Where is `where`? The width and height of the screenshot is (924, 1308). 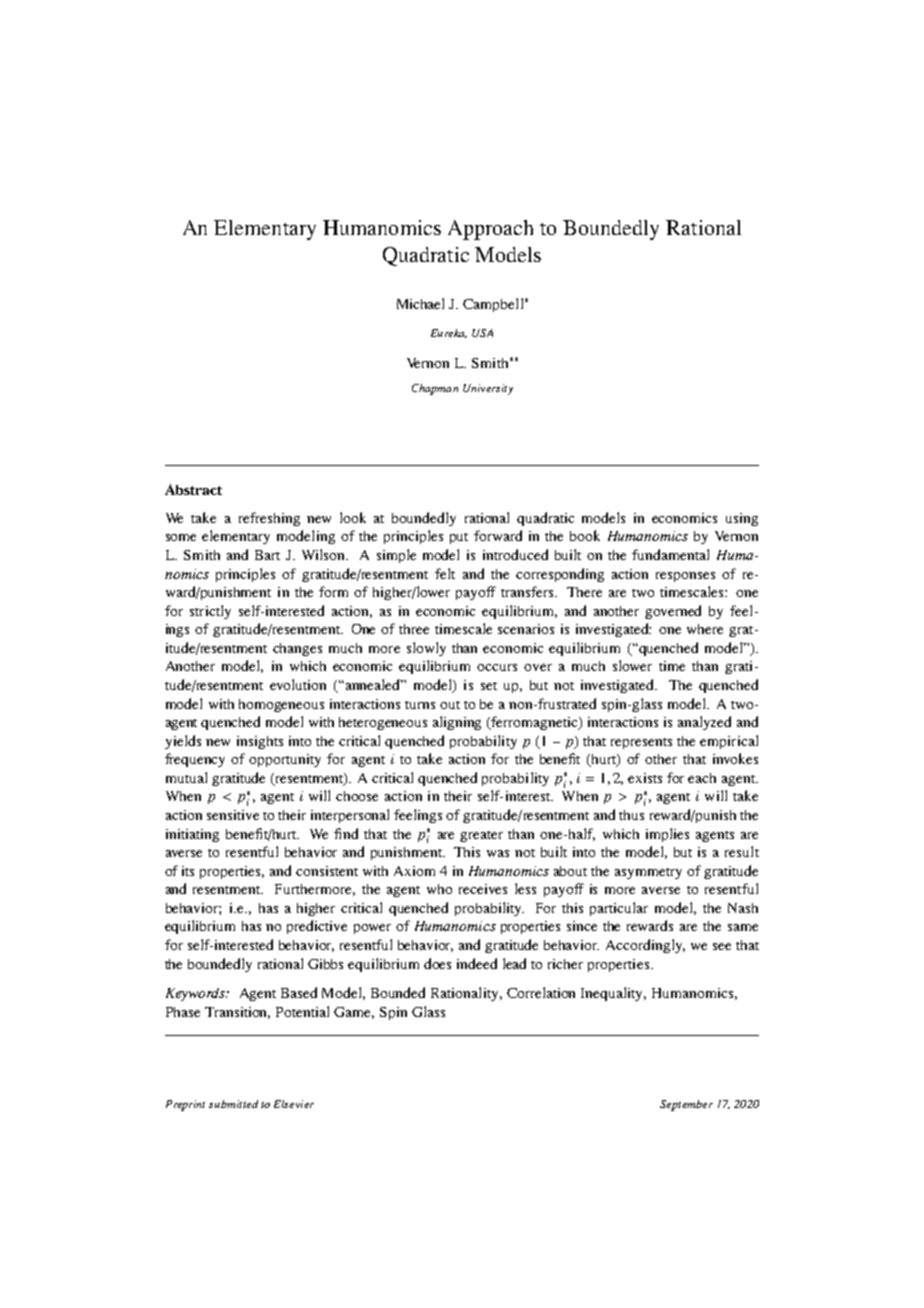
where is located at coordinates (705, 629).
